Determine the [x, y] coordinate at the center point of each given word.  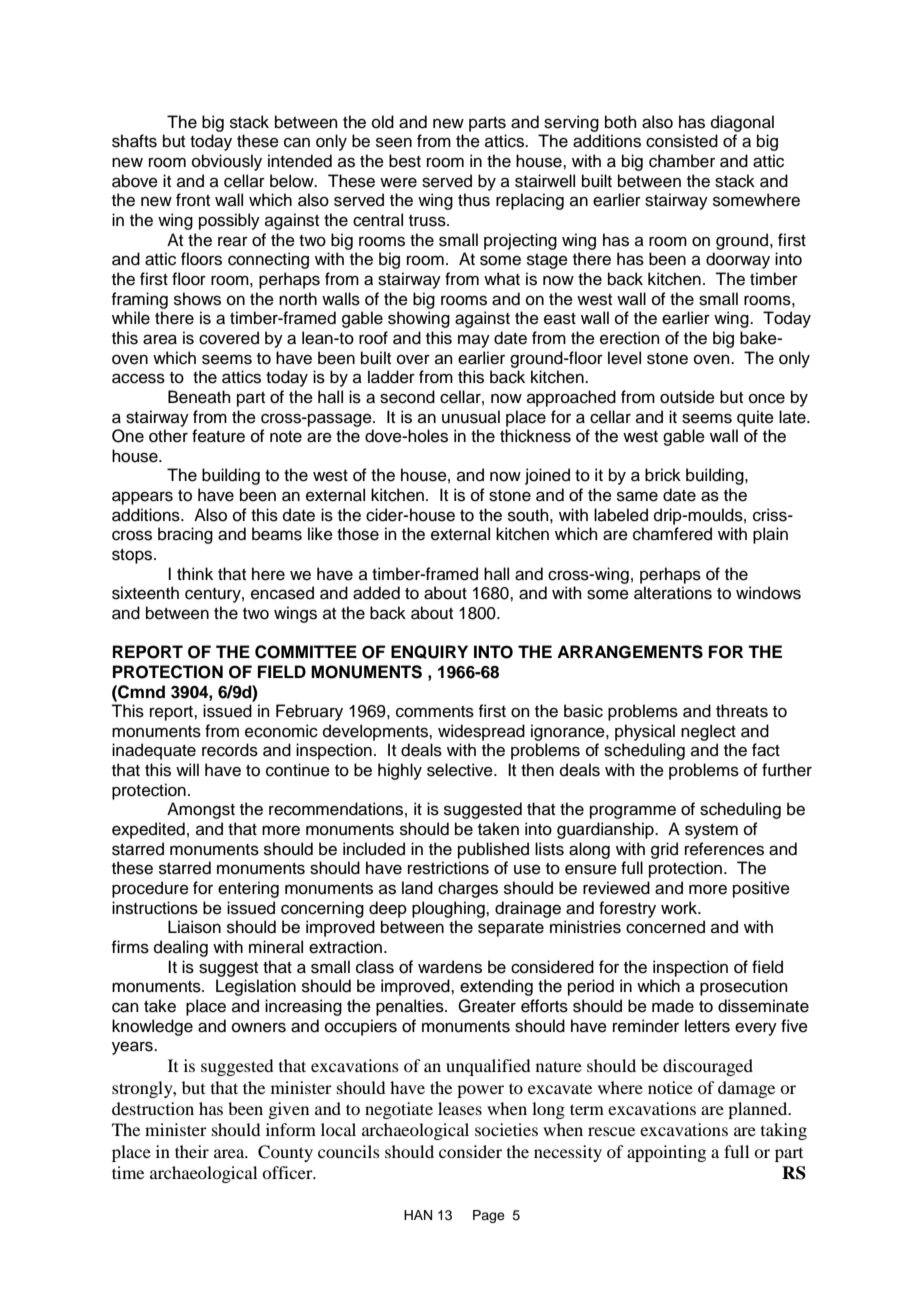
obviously [227, 162]
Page [489, 1216]
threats [742, 711]
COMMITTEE [306, 652]
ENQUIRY [429, 652]
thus [474, 200]
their [192, 1151]
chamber [682, 161]
